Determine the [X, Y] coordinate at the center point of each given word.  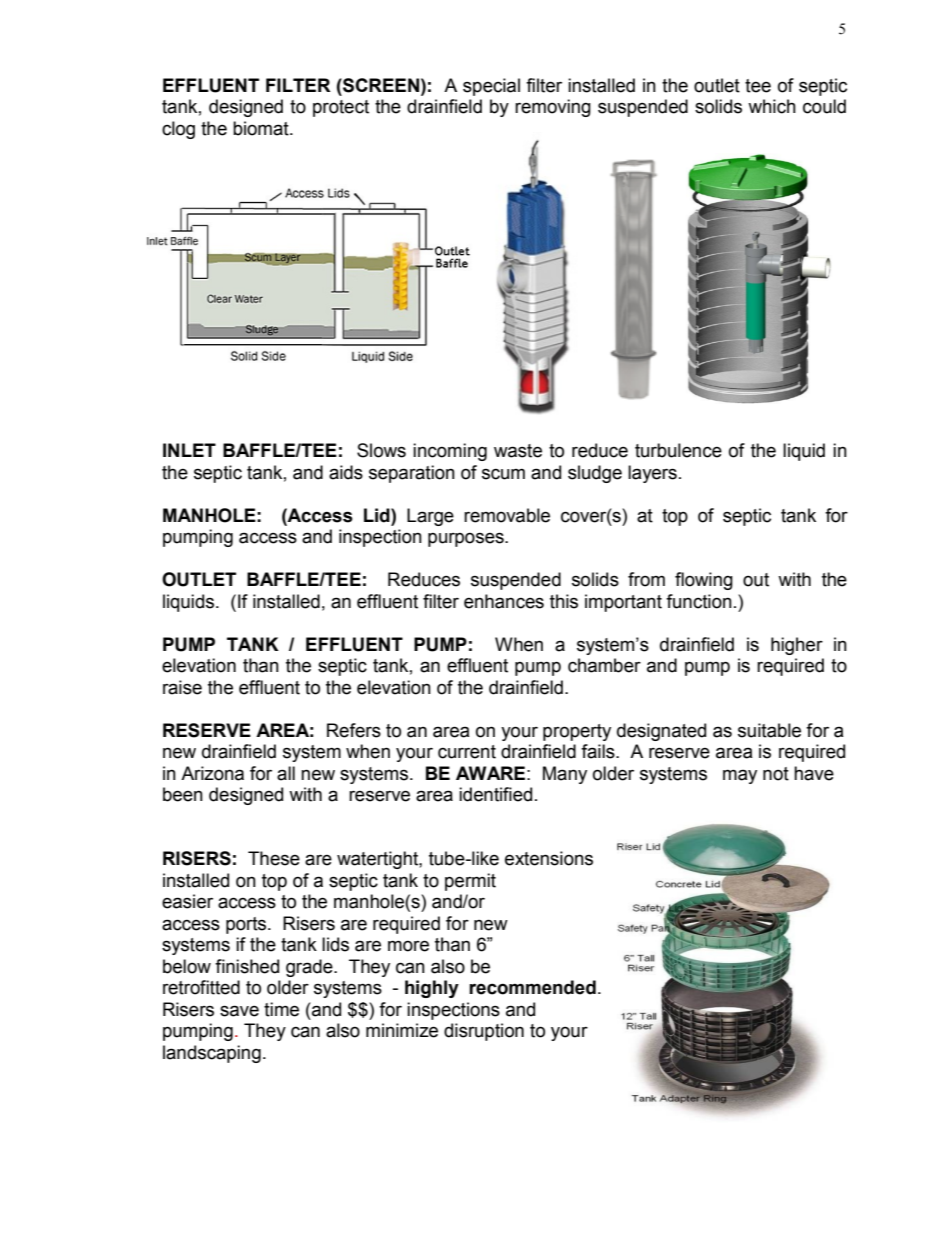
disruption [484, 1032]
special [491, 87]
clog [178, 130]
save [239, 1011]
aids [346, 472]
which [772, 106]
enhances [504, 601]
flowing [704, 581]
